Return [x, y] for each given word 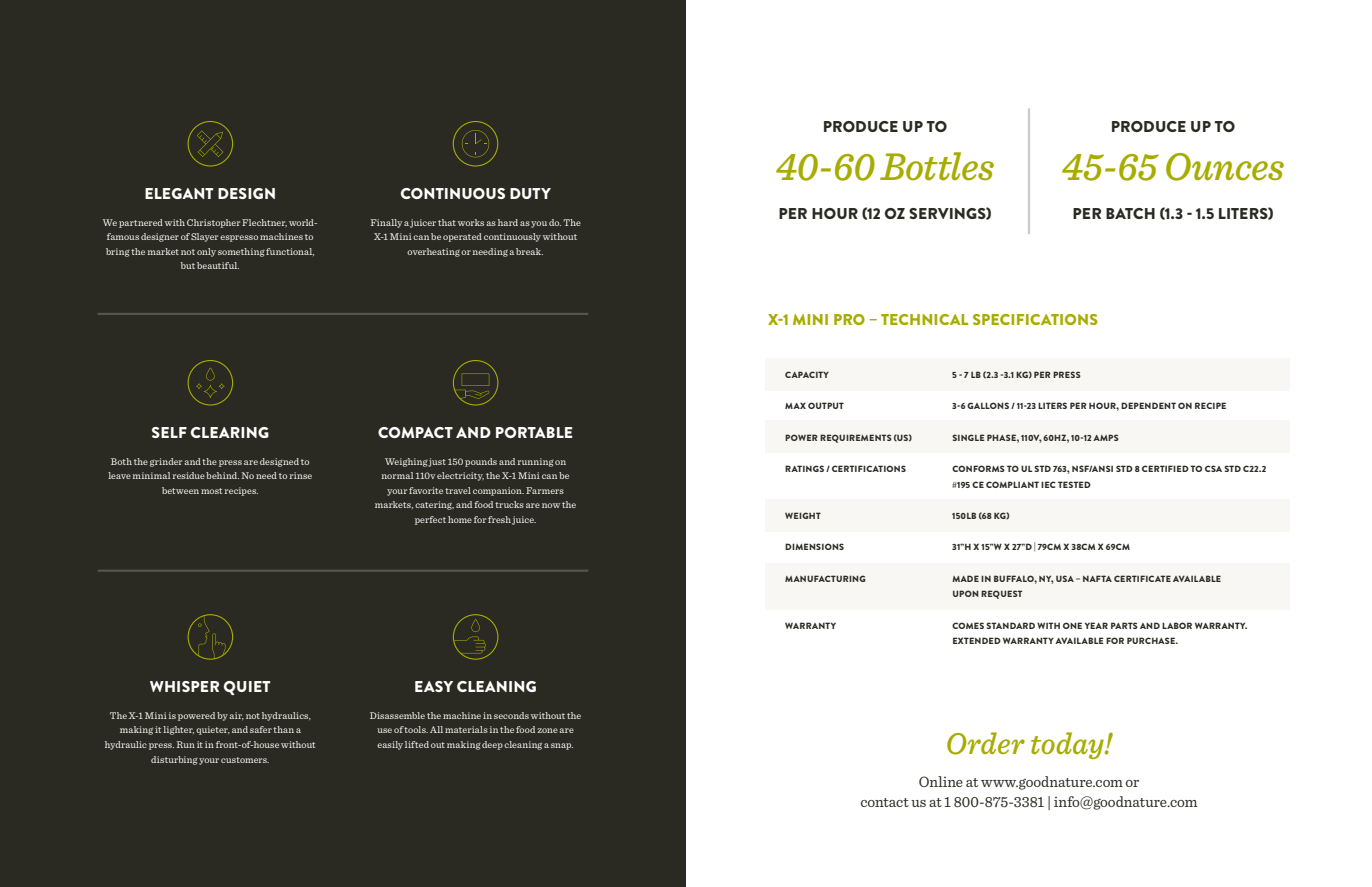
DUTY [530, 193]
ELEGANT [179, 193]
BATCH [1130, 213]
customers [245, 760]
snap [562, 746]
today [1068, 745]
